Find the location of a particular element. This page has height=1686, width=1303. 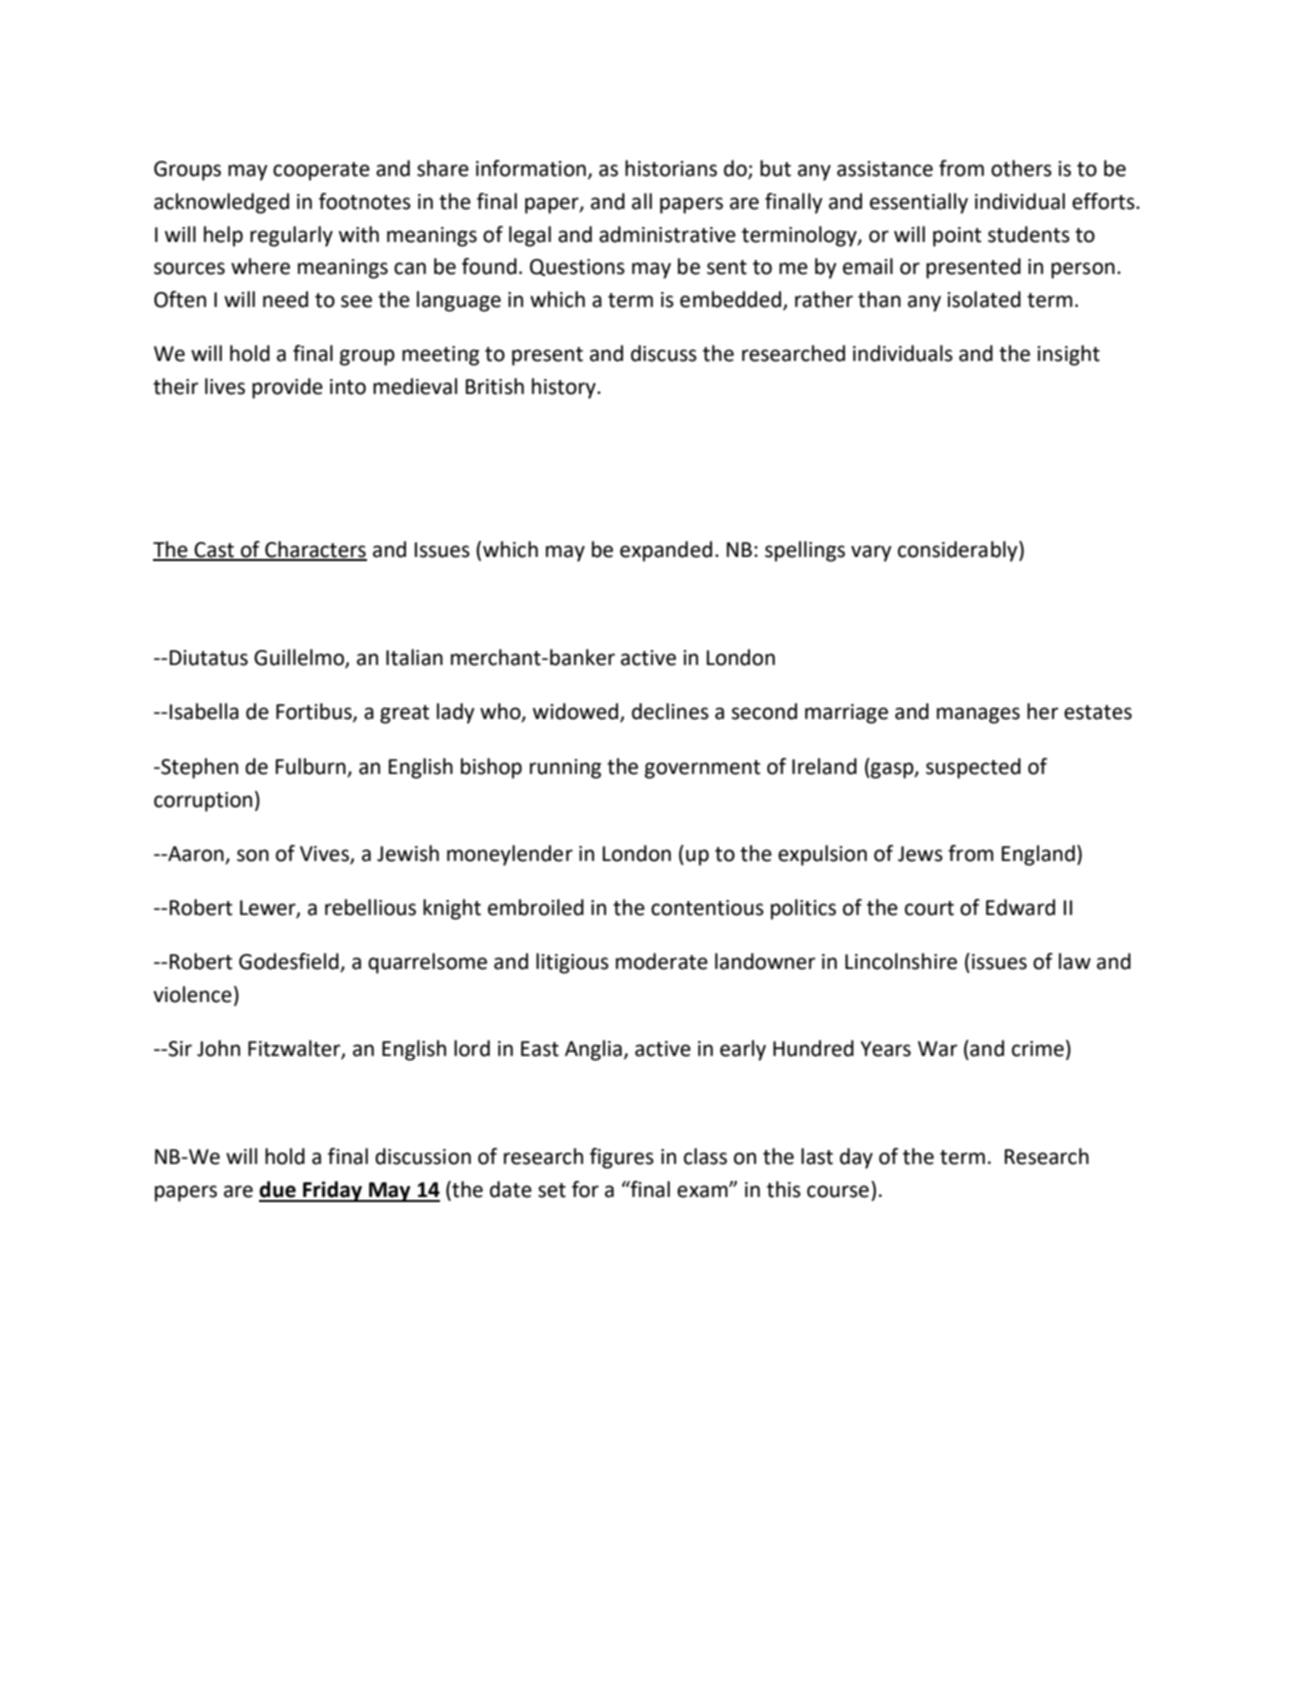

declines is located at coordinates (670, 711).
